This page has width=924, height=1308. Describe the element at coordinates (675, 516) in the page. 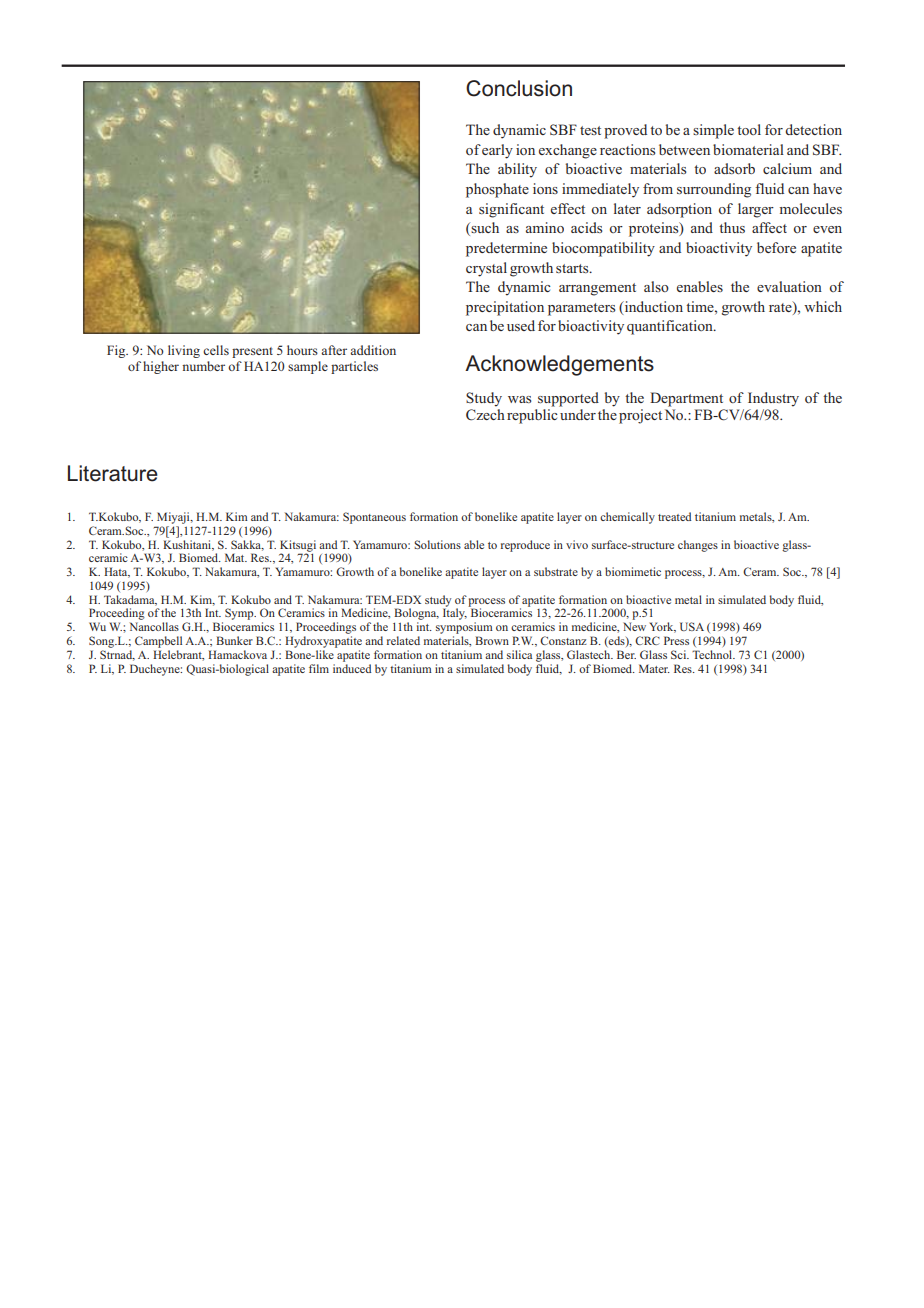

I see `treated` at that location.
